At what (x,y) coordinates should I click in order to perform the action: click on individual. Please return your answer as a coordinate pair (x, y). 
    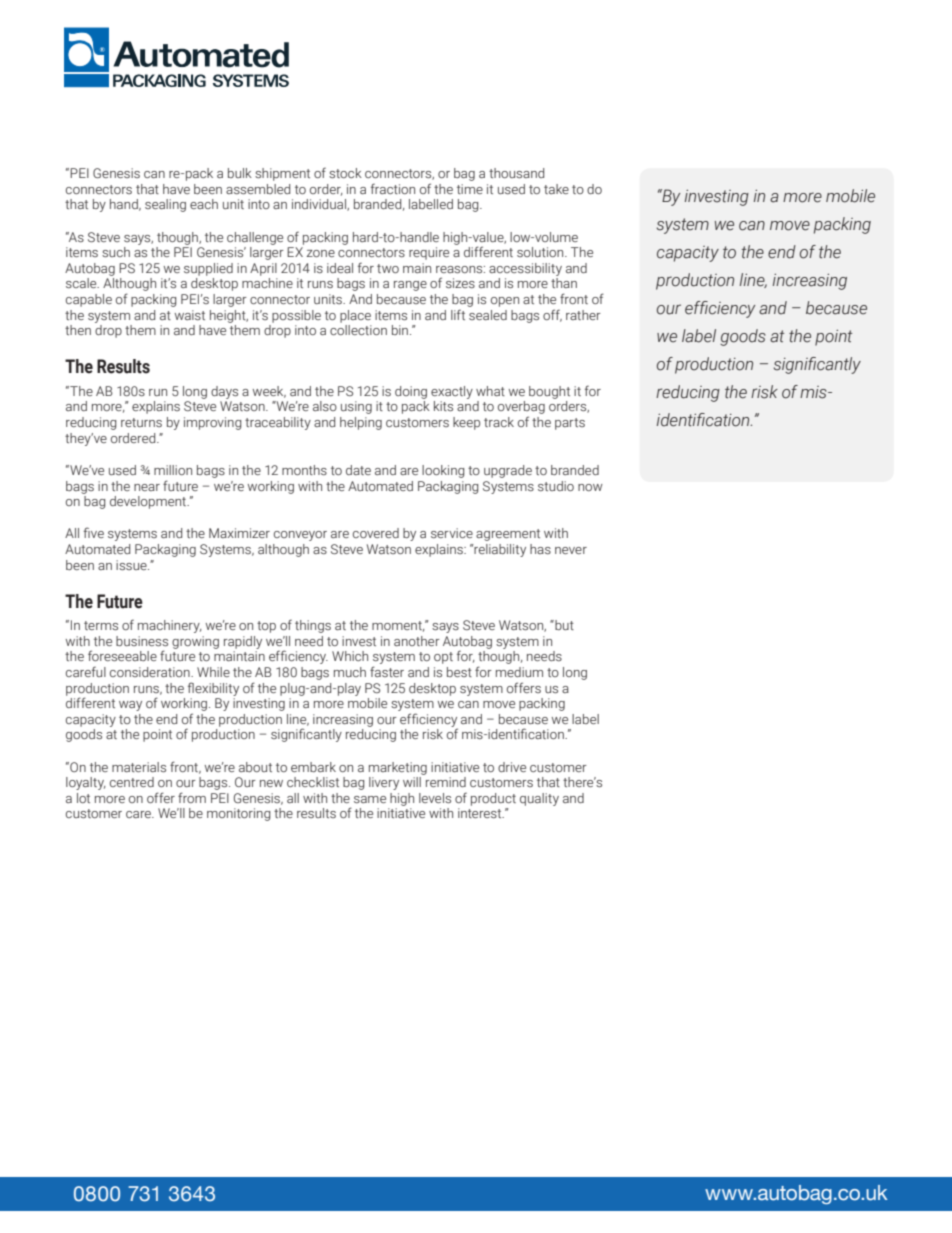
    Looking at the image, I should click on (320, 205).
